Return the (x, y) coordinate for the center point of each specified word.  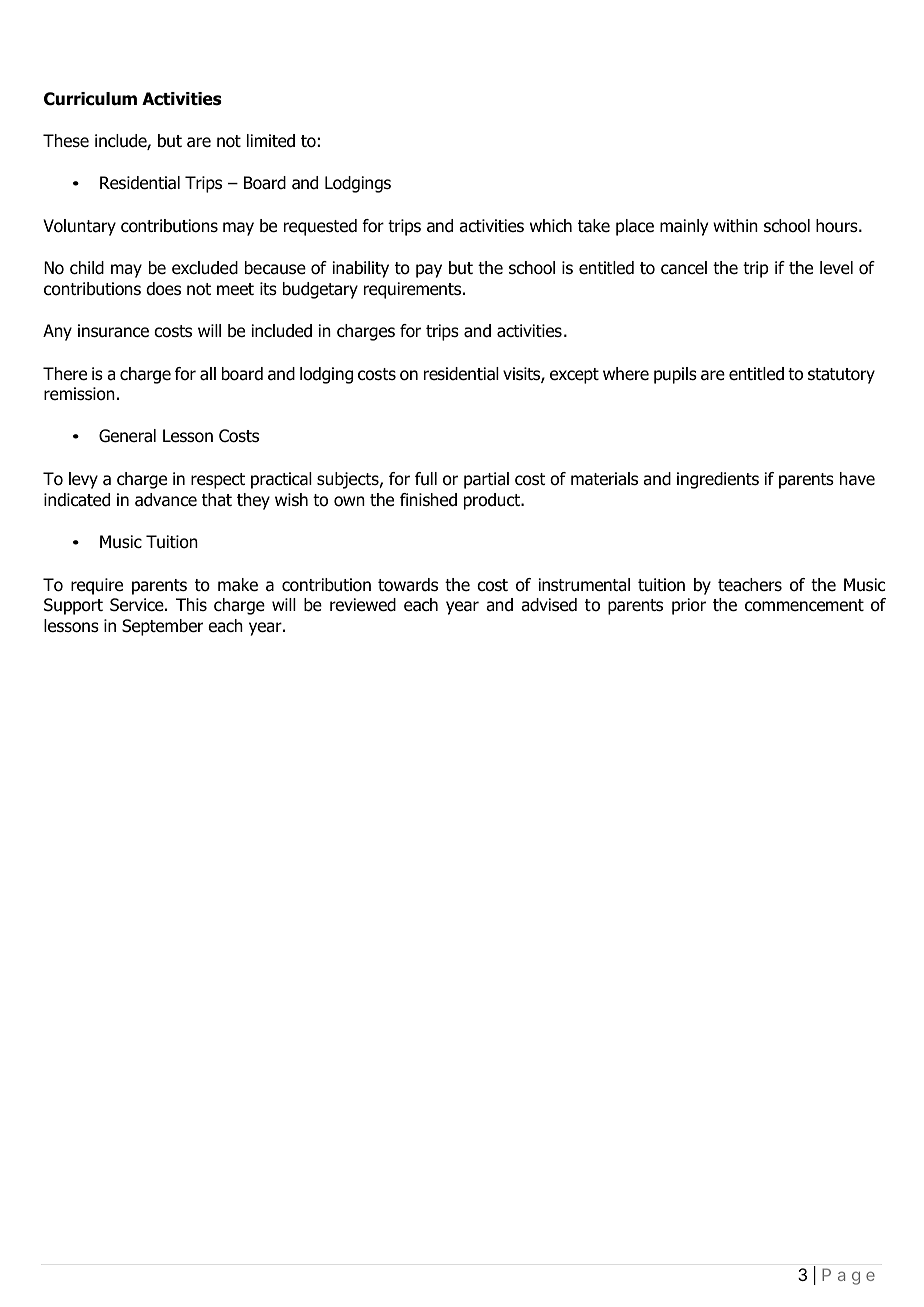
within (735, 225)
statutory (841, 376)
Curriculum (90, 99)
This (191, 604)
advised (549, 605)
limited (271, 141)
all (208, 374)
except (574, 376)
